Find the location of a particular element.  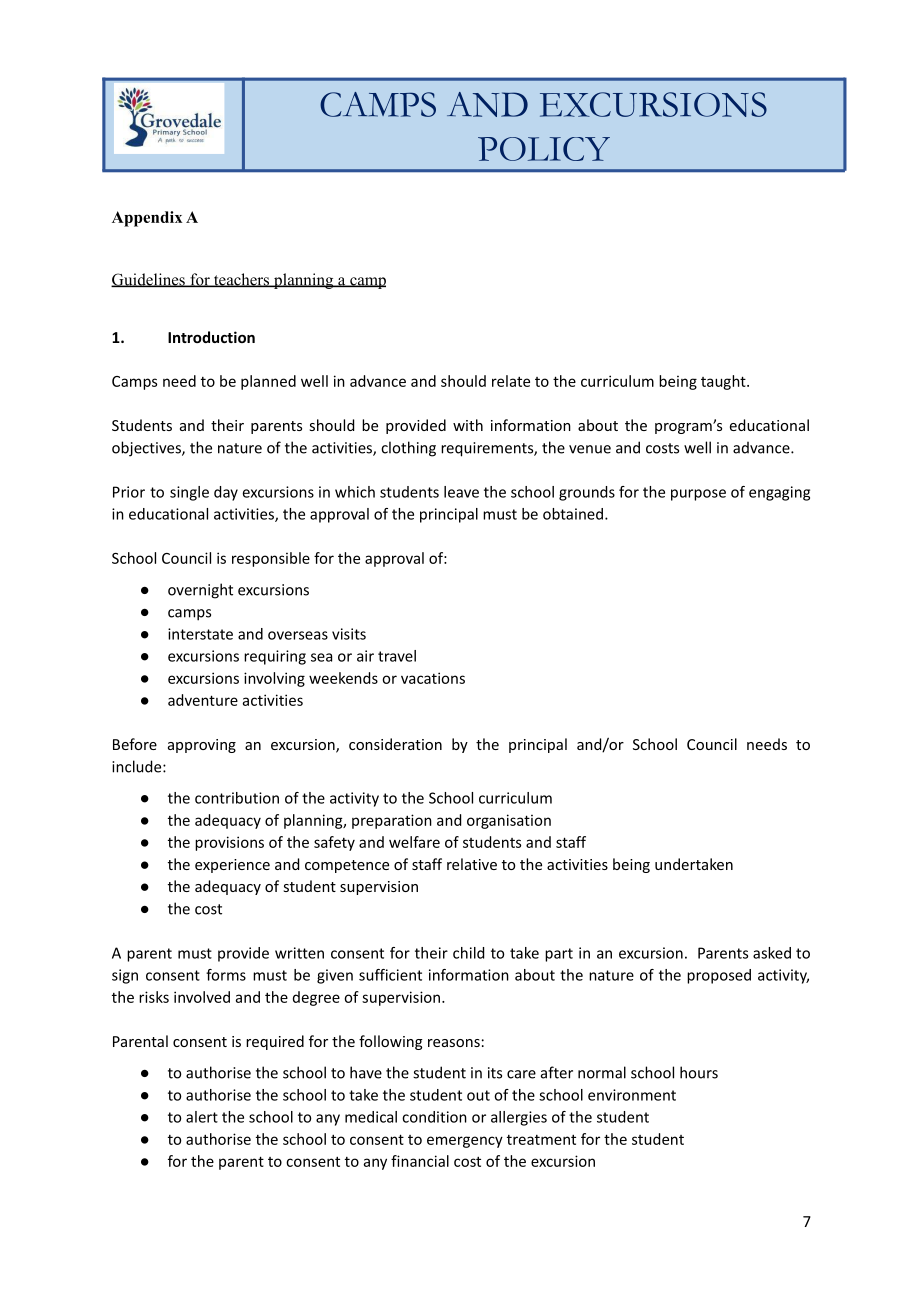

purpose is located at coordinates (698, 495).
